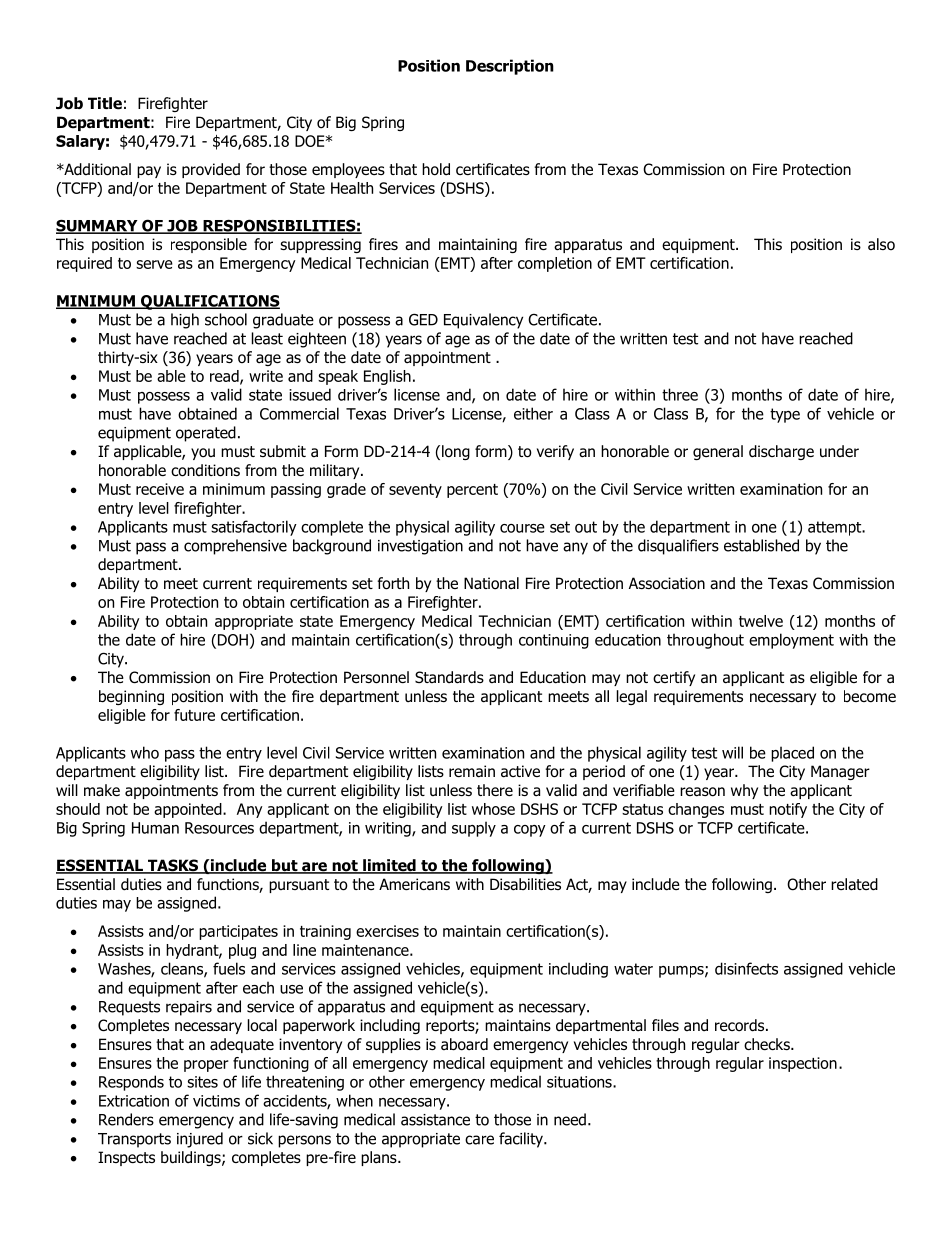 The width and height of the screenshot is (952, 1233). I want to click on operated, so click(206, 434).
